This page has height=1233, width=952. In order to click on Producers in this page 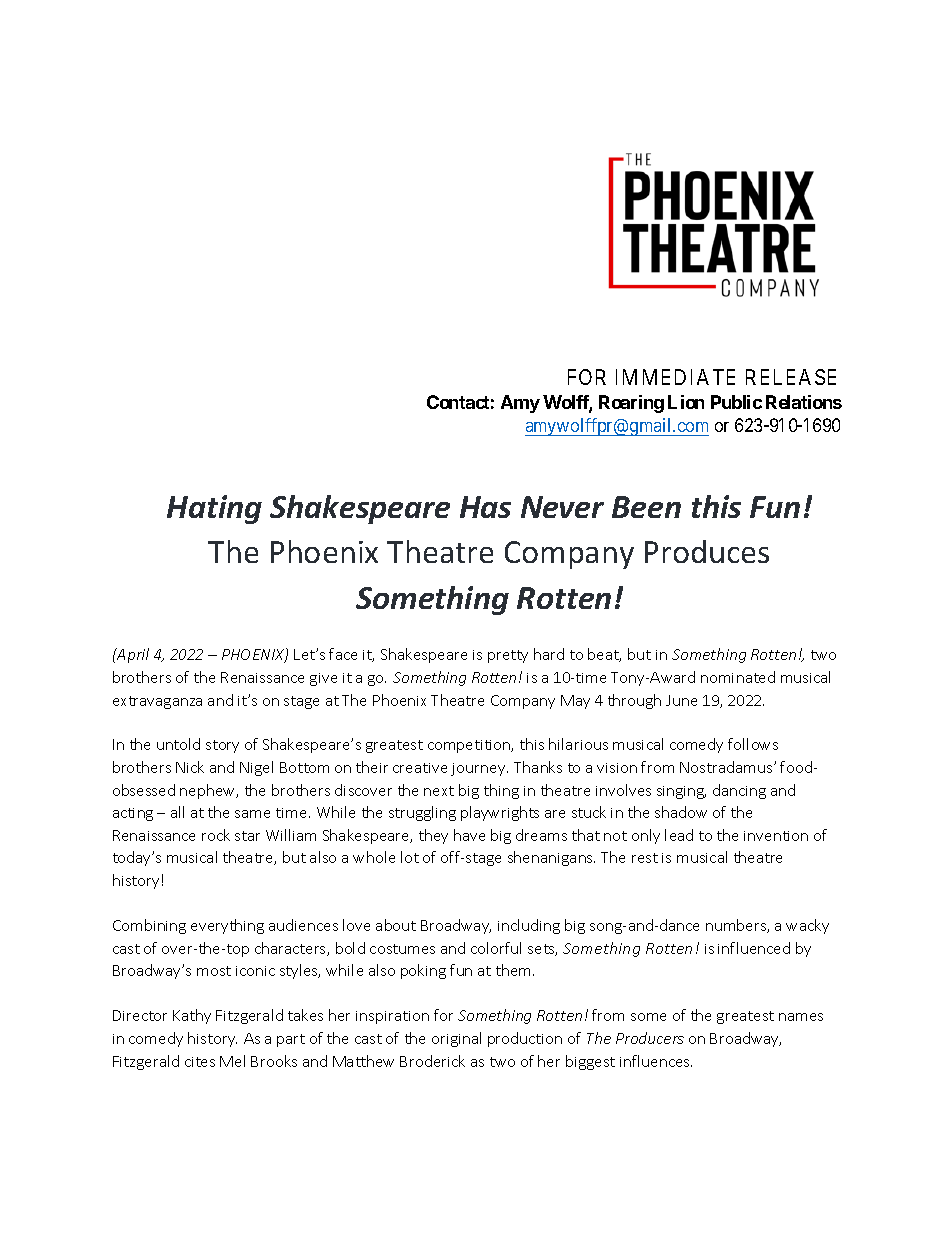, I will do `click(650, 1038)`.
